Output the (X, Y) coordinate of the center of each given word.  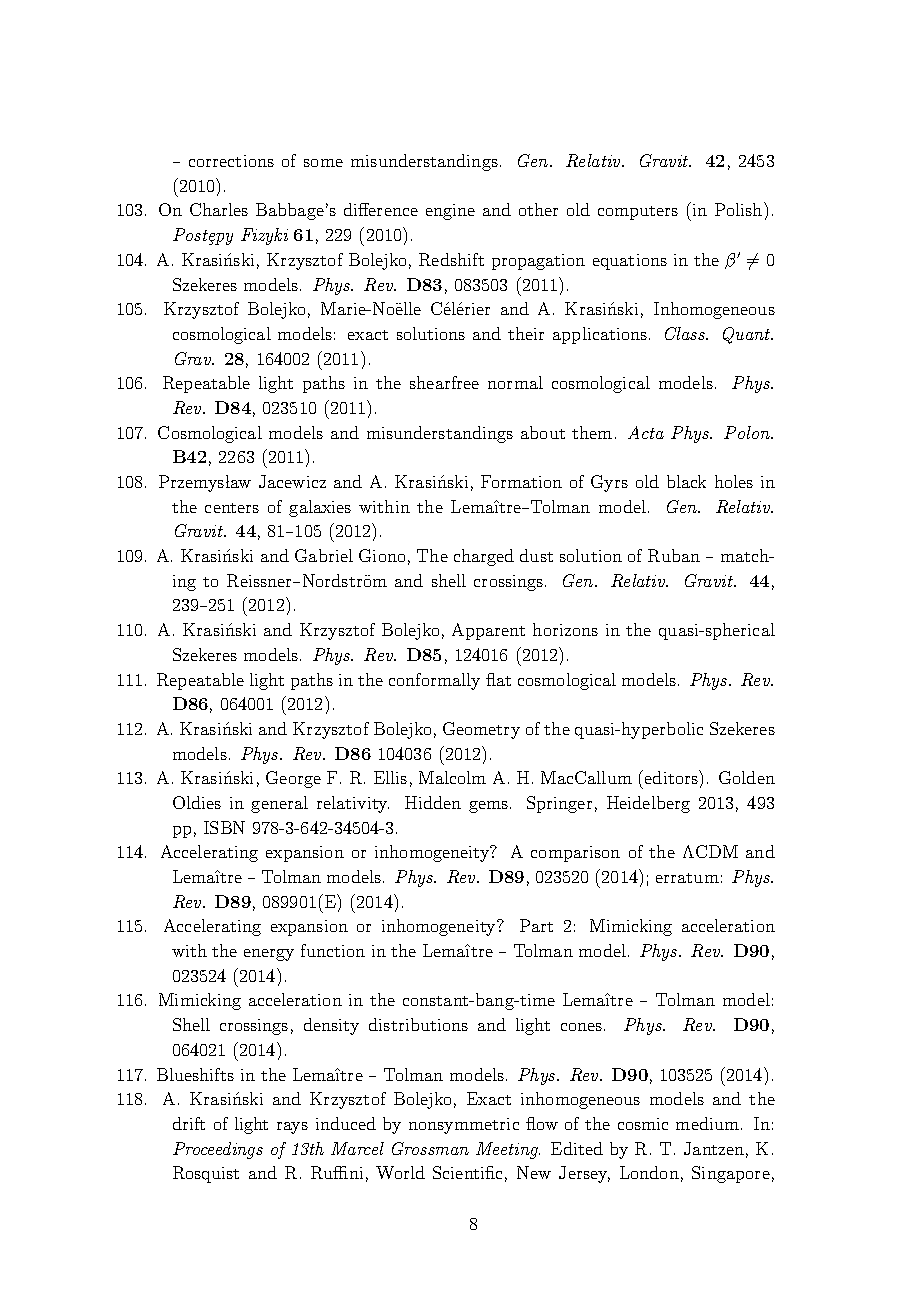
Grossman (430, 1148)
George (293, 779)
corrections (231, 161)
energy (269, 955)
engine (450, 212)
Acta (646, 432)
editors (672, 777)
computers (638, 213)
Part (536, 925)
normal (515, 382)
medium (707, 1123)
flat (498, 679)
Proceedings (218, 1150)
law (238, 481)
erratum (687, 878)
